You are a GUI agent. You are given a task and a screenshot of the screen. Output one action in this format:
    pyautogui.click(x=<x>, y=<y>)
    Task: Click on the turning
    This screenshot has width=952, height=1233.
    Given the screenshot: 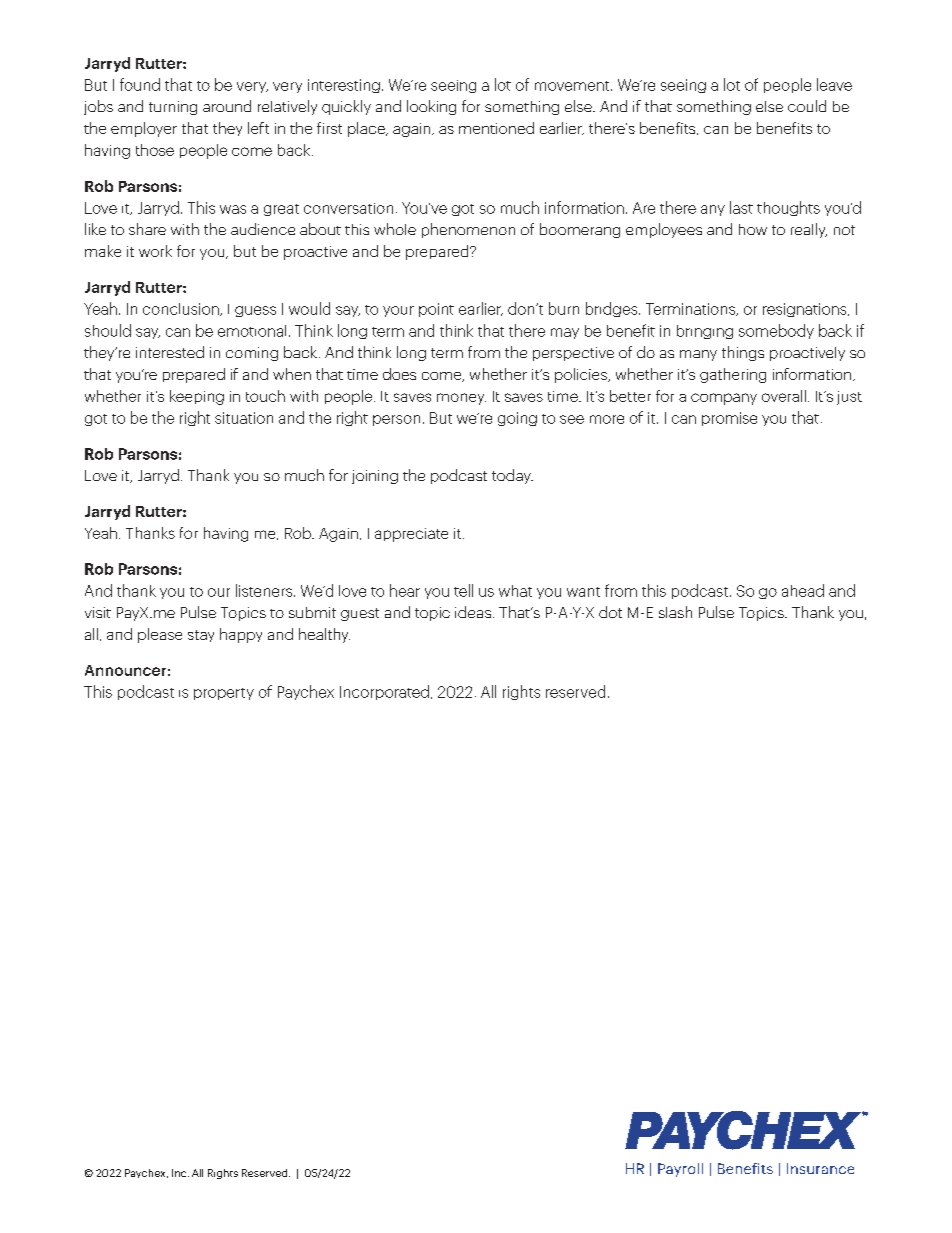 What is the action you would take?
    pyautogui.click(x=173, y=108)
